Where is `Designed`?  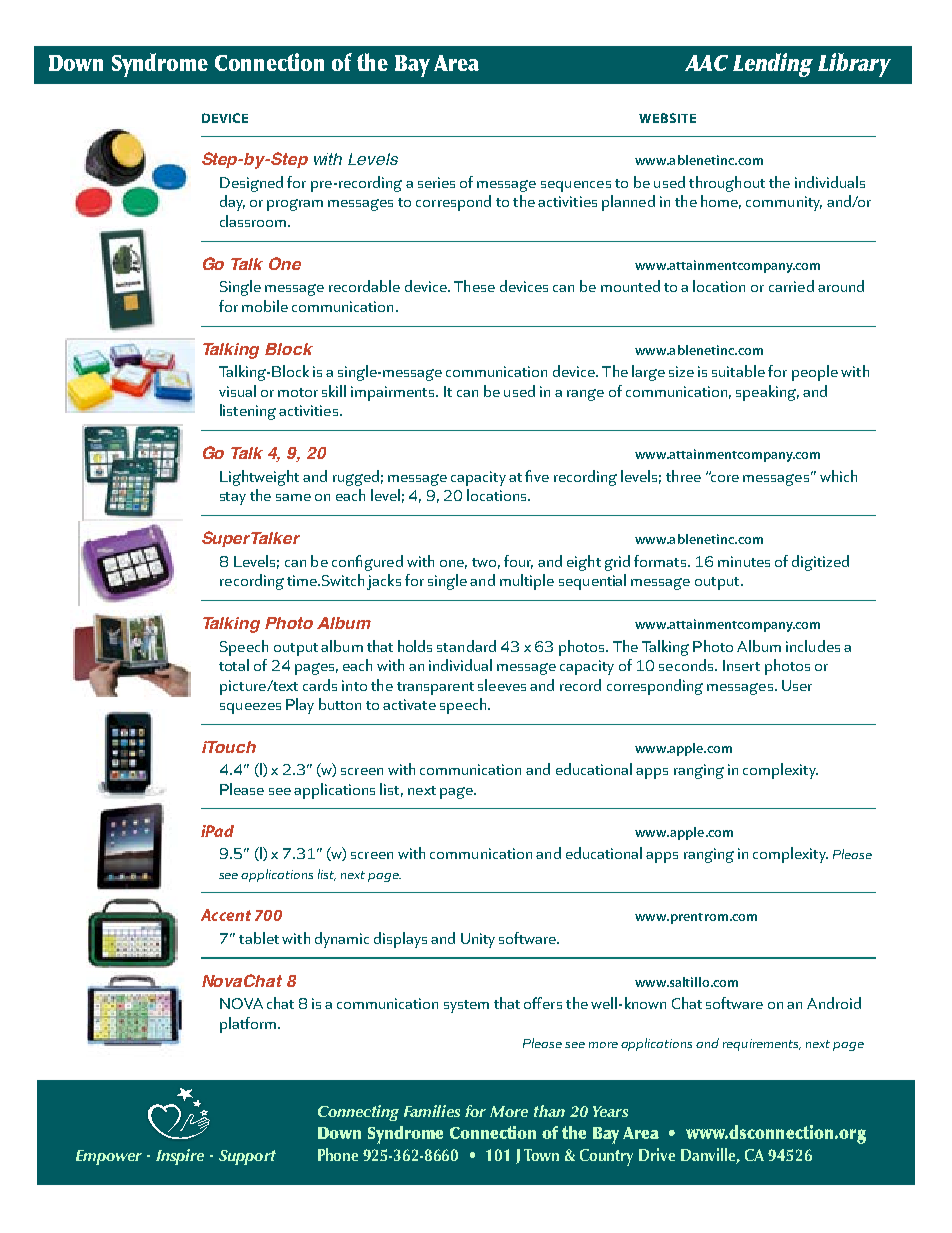 Designed is located at coordinates (251, 184).
